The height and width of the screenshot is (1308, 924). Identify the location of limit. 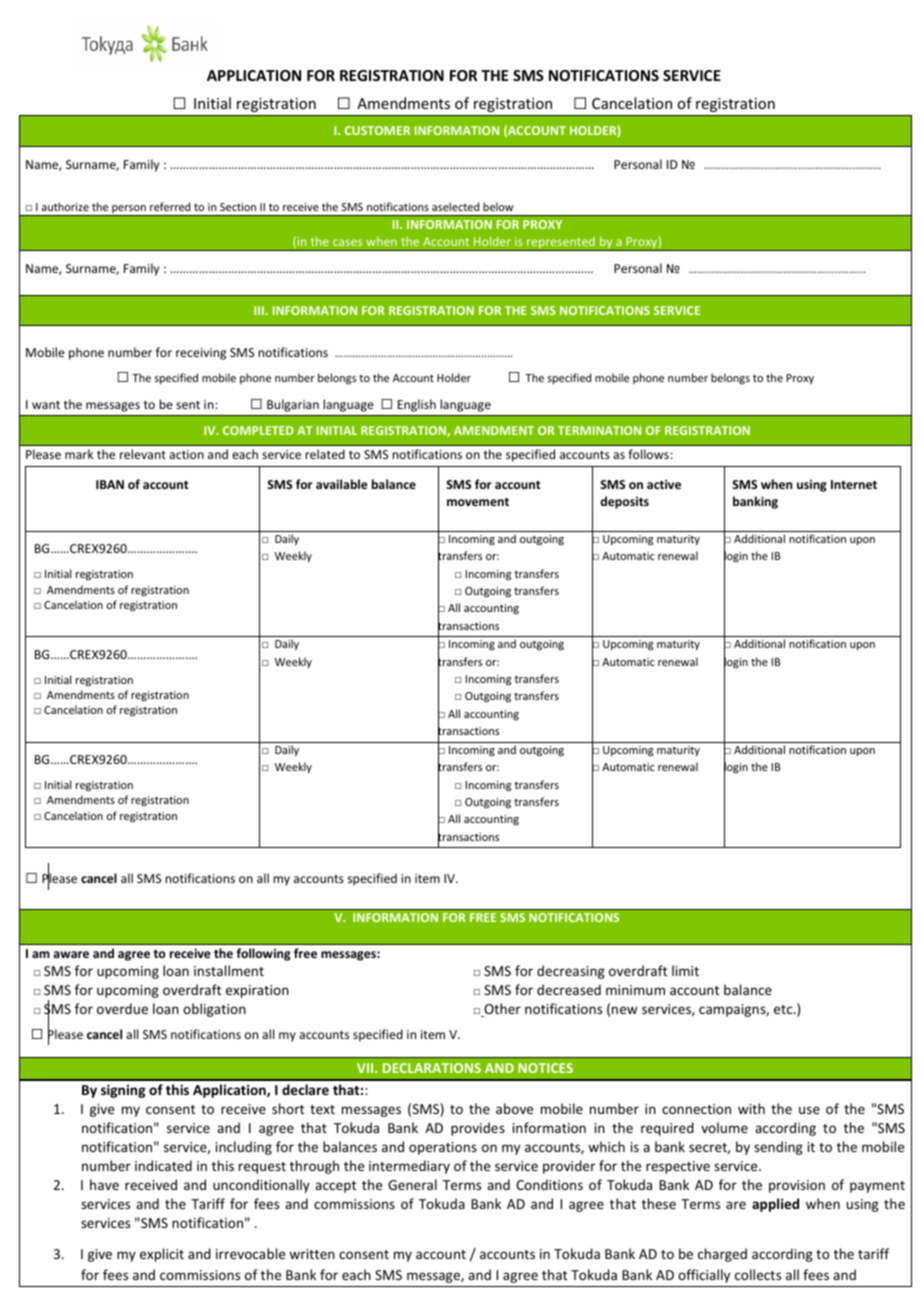
(685, 970).
